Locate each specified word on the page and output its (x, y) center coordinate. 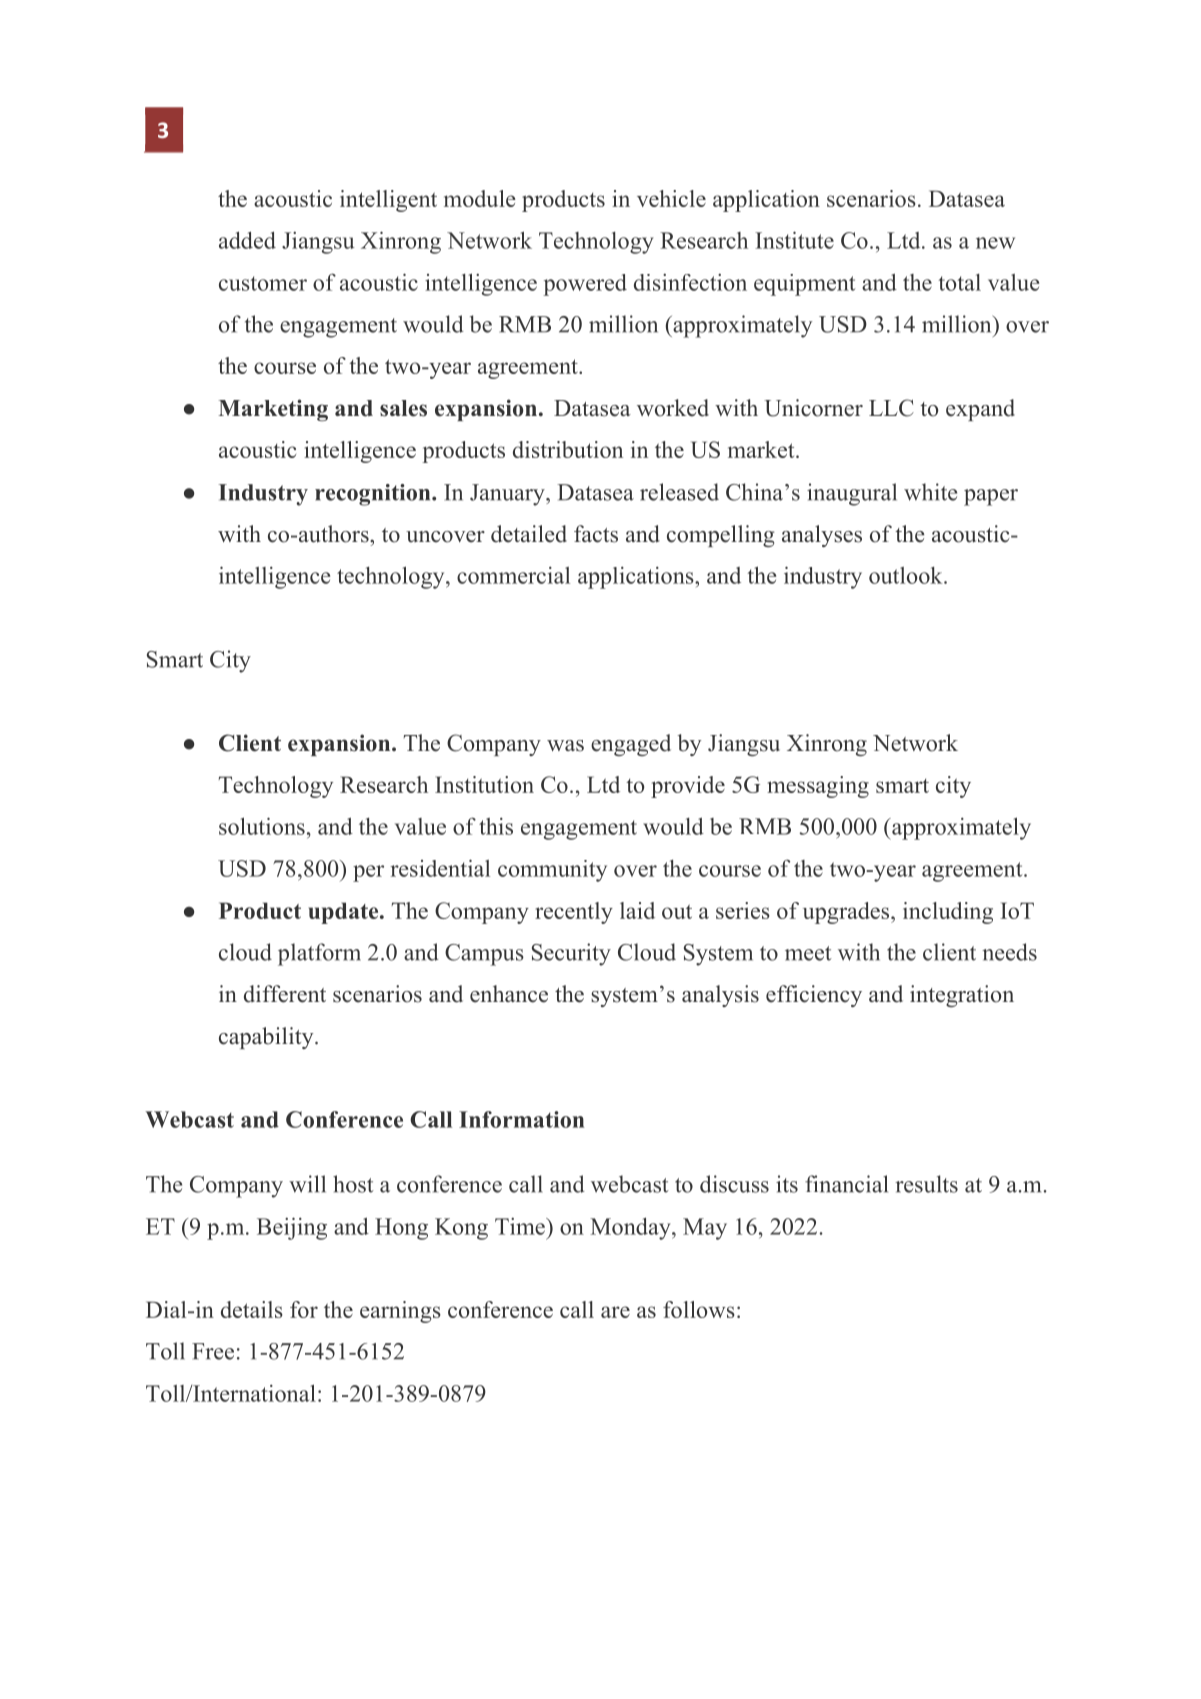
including (948, 913)
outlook (907, 575)
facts (596, 534)
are (615, 1312)
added (247, 240)
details (252, 1309)
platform (319, 954)
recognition (374, 495)
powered (585, 285)
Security (571, 954)
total (959, 282)
